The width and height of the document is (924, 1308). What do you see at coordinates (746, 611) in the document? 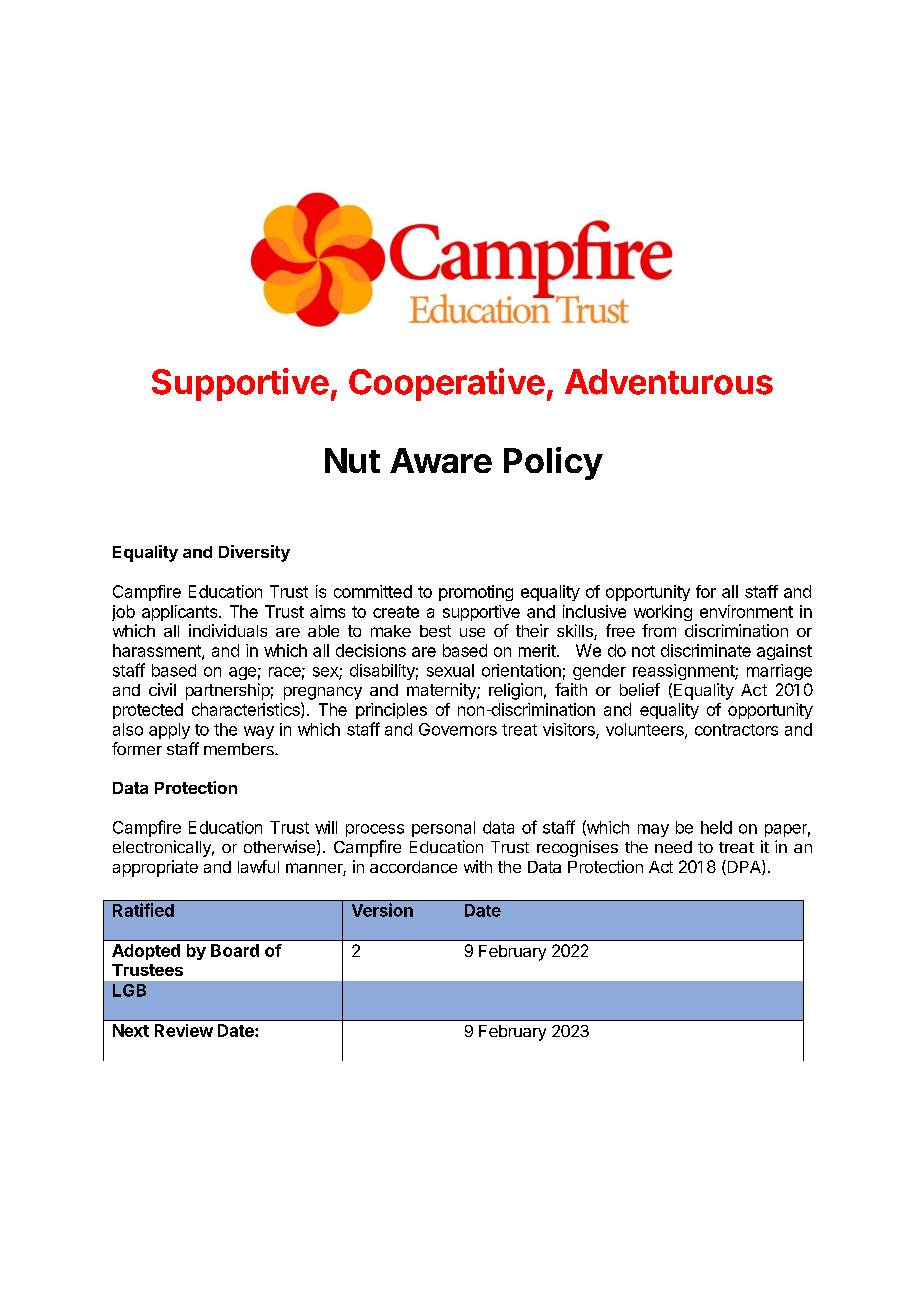
I see `environment` at bounding box center [746, 611].
